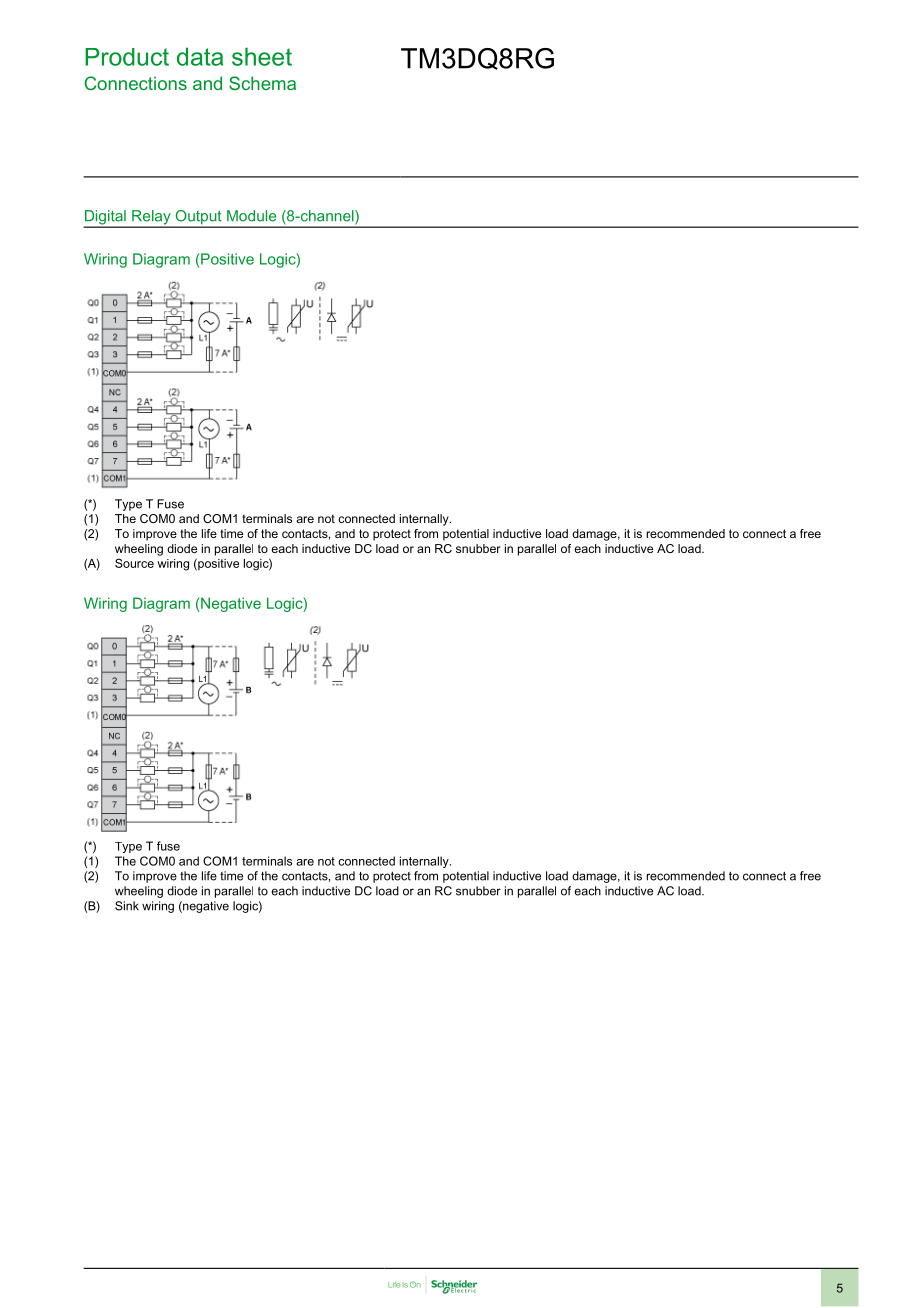  Describe the element at coordinates (127, 906) in the screenshot. I see `Sink` at that location.
